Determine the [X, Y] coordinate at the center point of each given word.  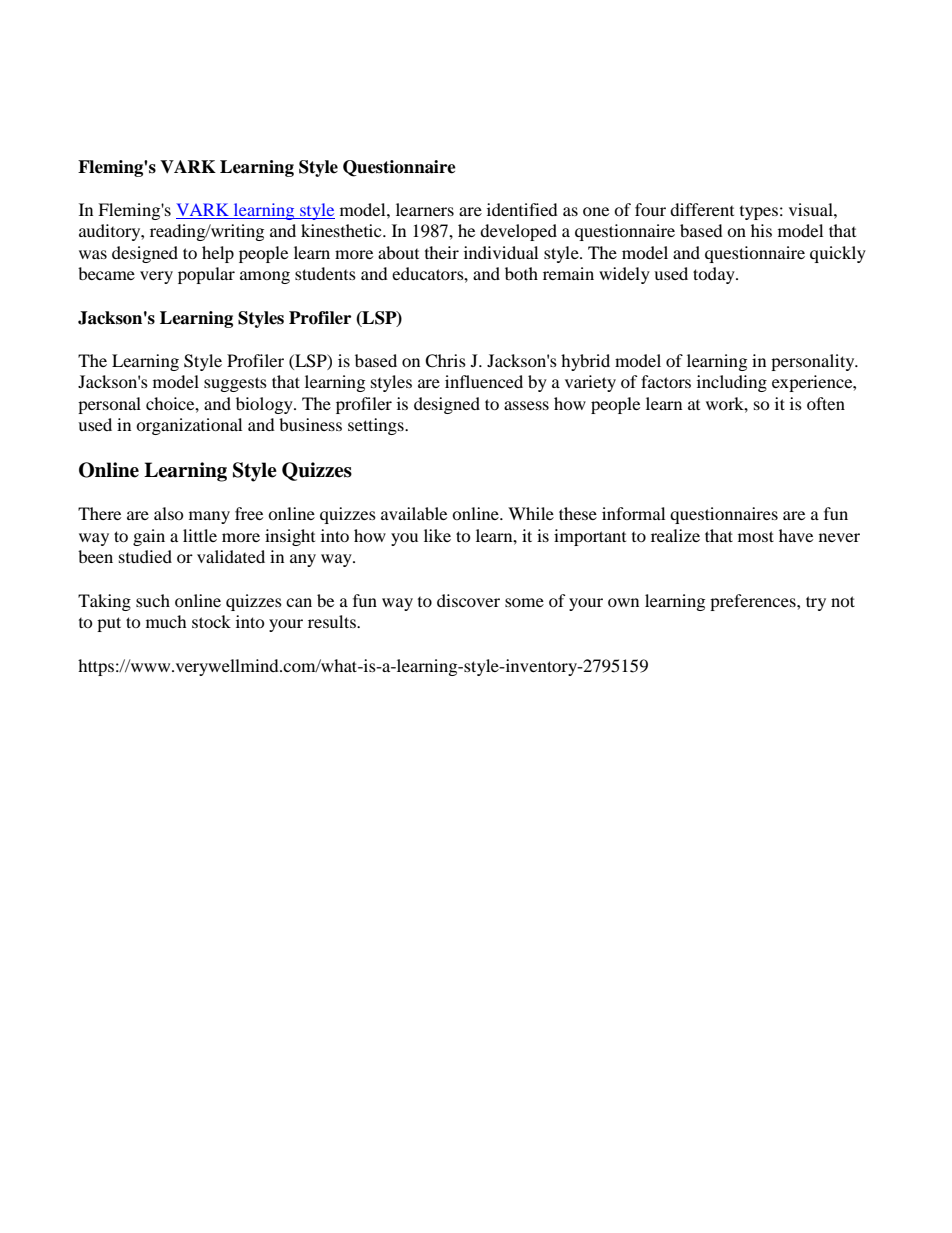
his [761, 230]
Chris [445, 361]
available [414, 513]
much [166, 621]
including [732, 383]
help [218, 254]
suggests [235, 384]
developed [518, 232]
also [169, 513]
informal [633, 513]
